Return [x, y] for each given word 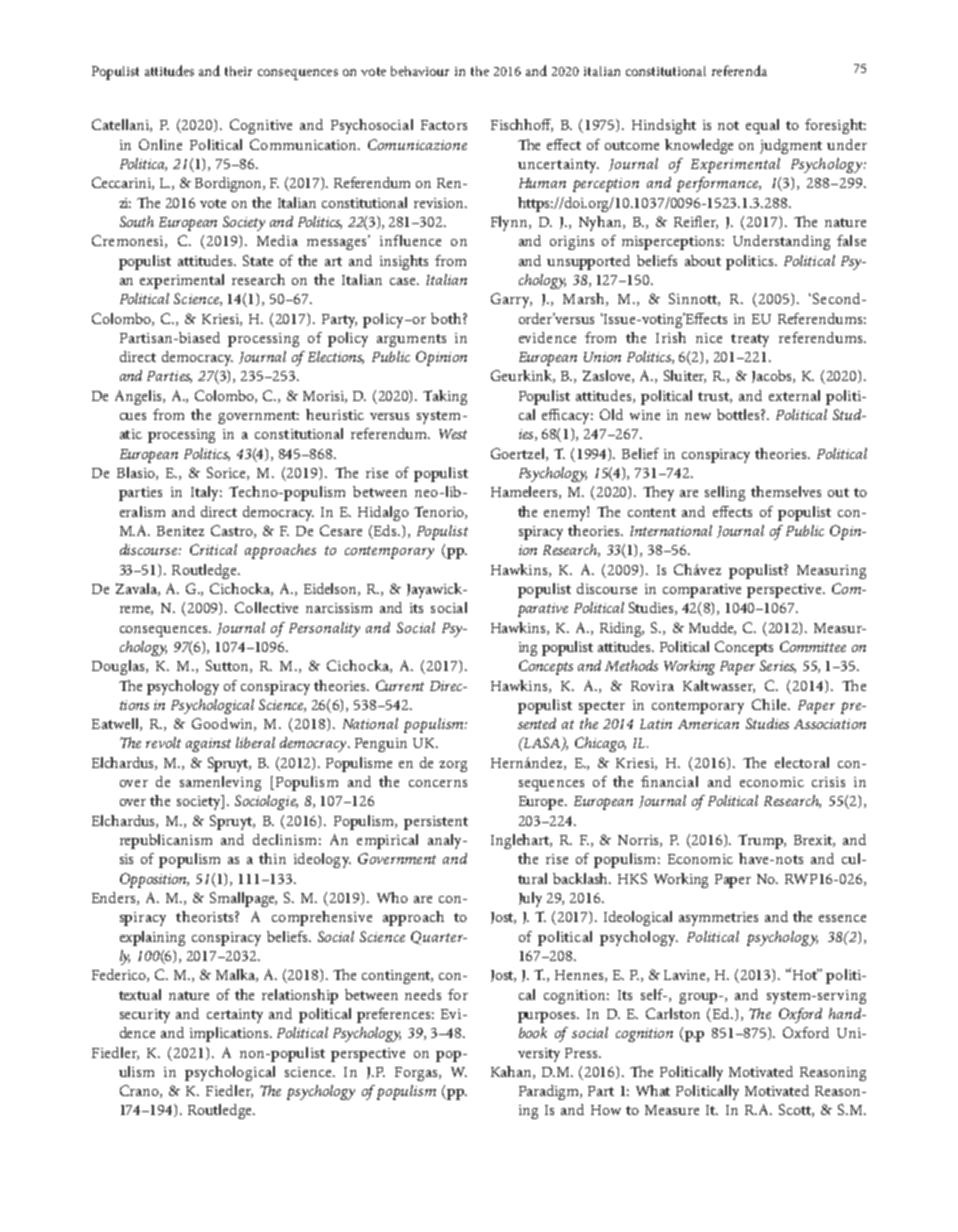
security [145, 1016]
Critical [213, 549]
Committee [813, 646]
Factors [444, 125]
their [238, 71]
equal [762, 126]
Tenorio [440, 512]
